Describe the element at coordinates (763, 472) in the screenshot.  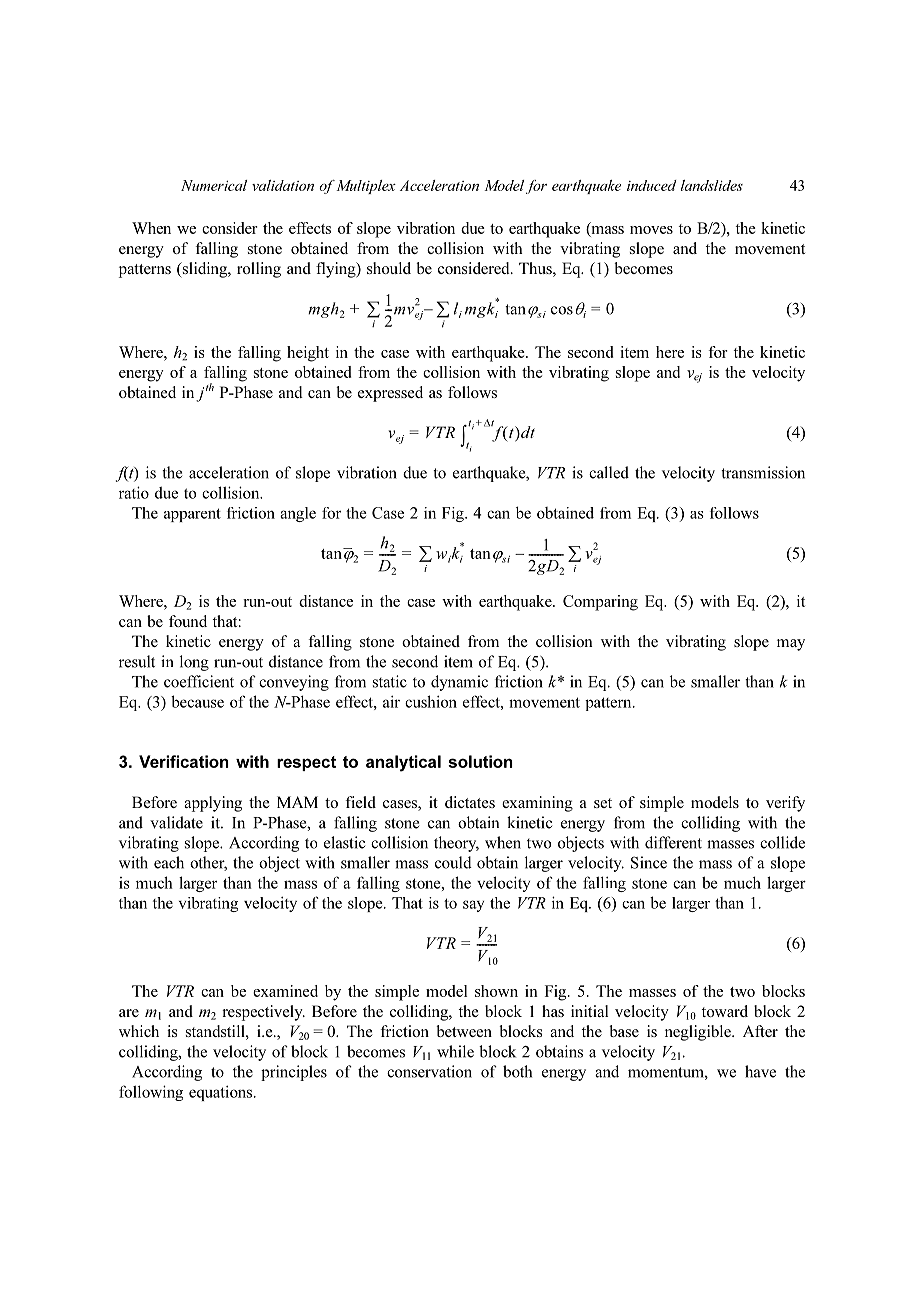
I see `transmission` at that location.
